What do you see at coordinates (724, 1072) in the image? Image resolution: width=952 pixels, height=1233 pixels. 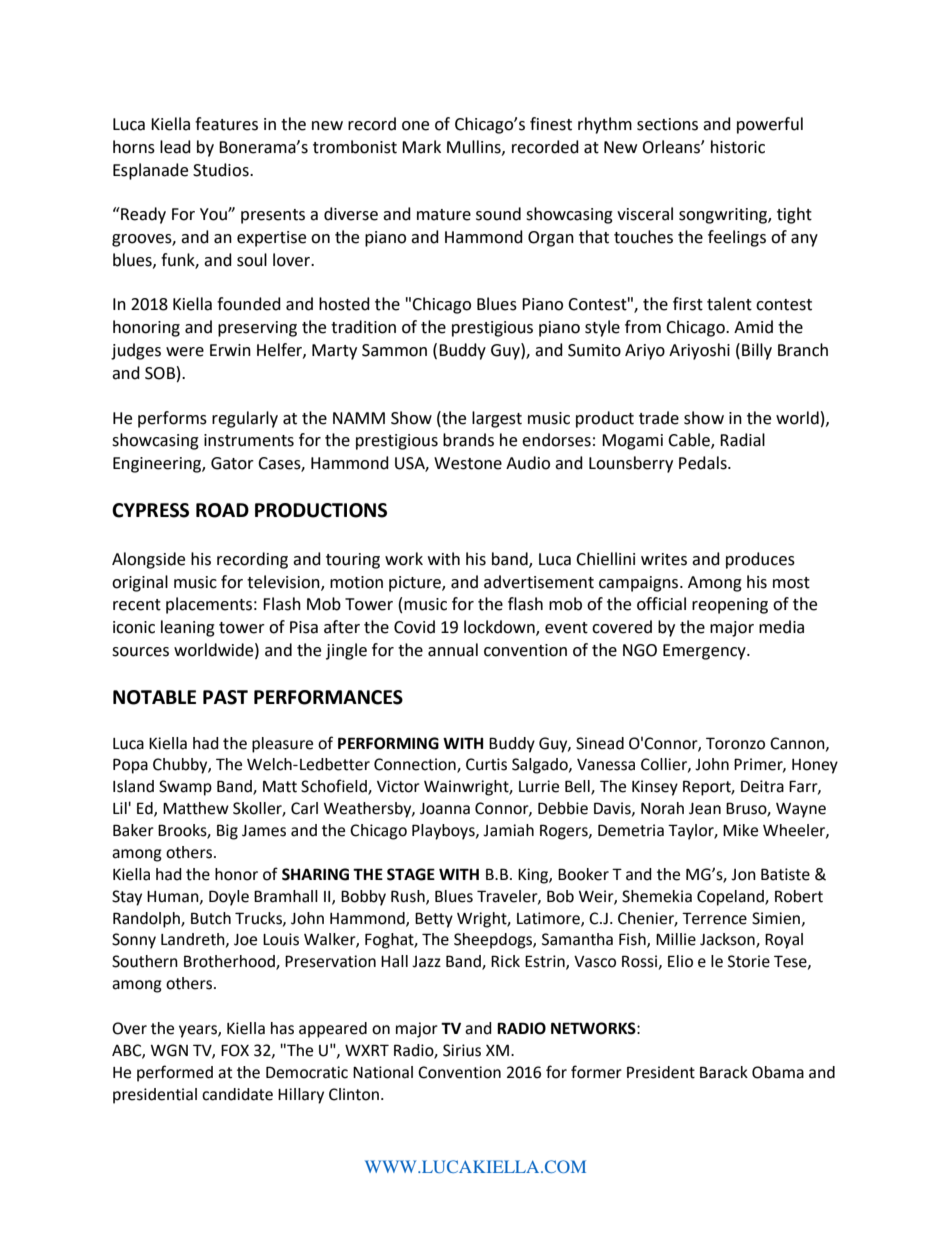 I see `Barack` at bounding box center [724, 1072].
